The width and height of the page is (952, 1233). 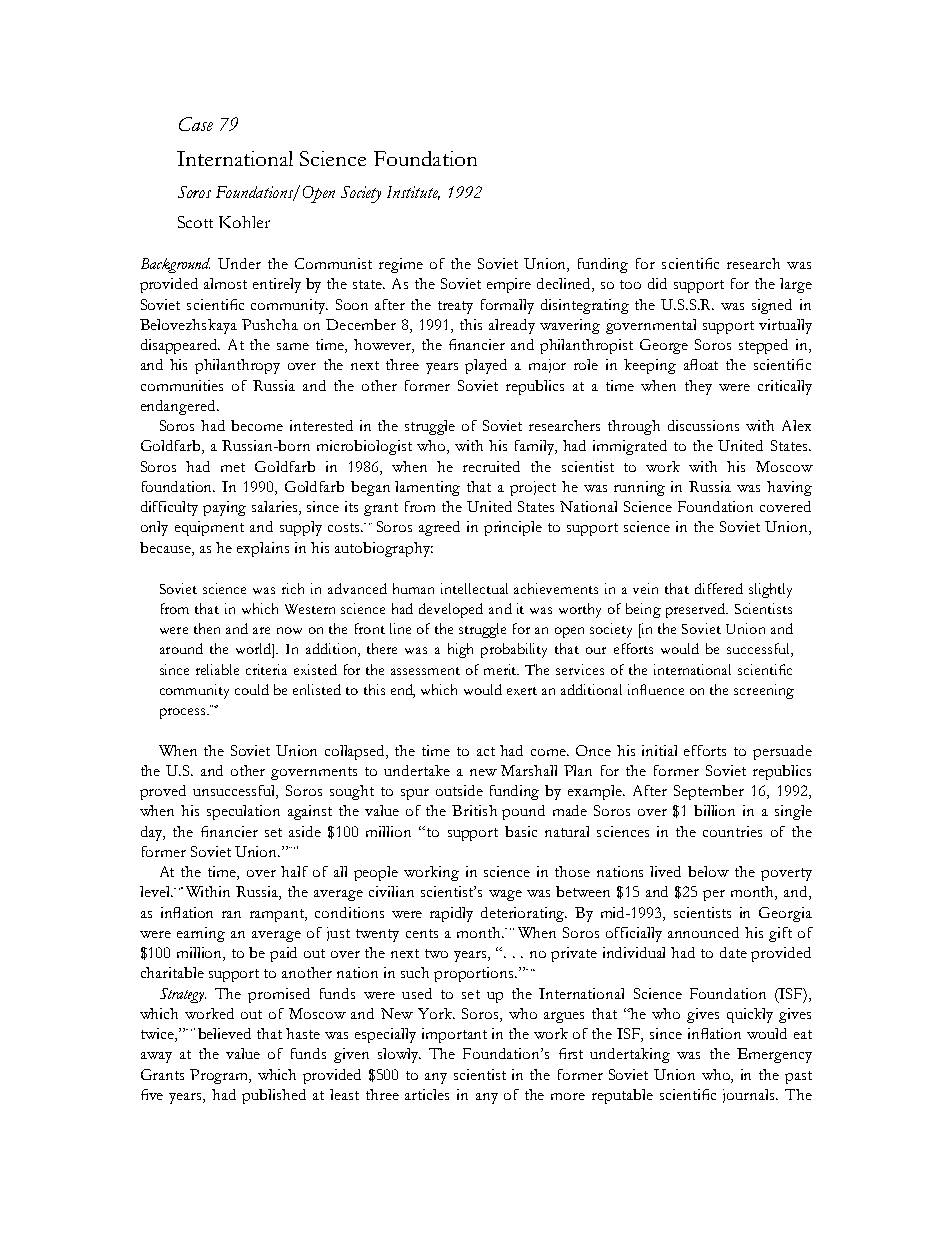 What do you see at coordinates (220, 1076) in the page?
I see `Program` at bounding box center [220, 1076].
